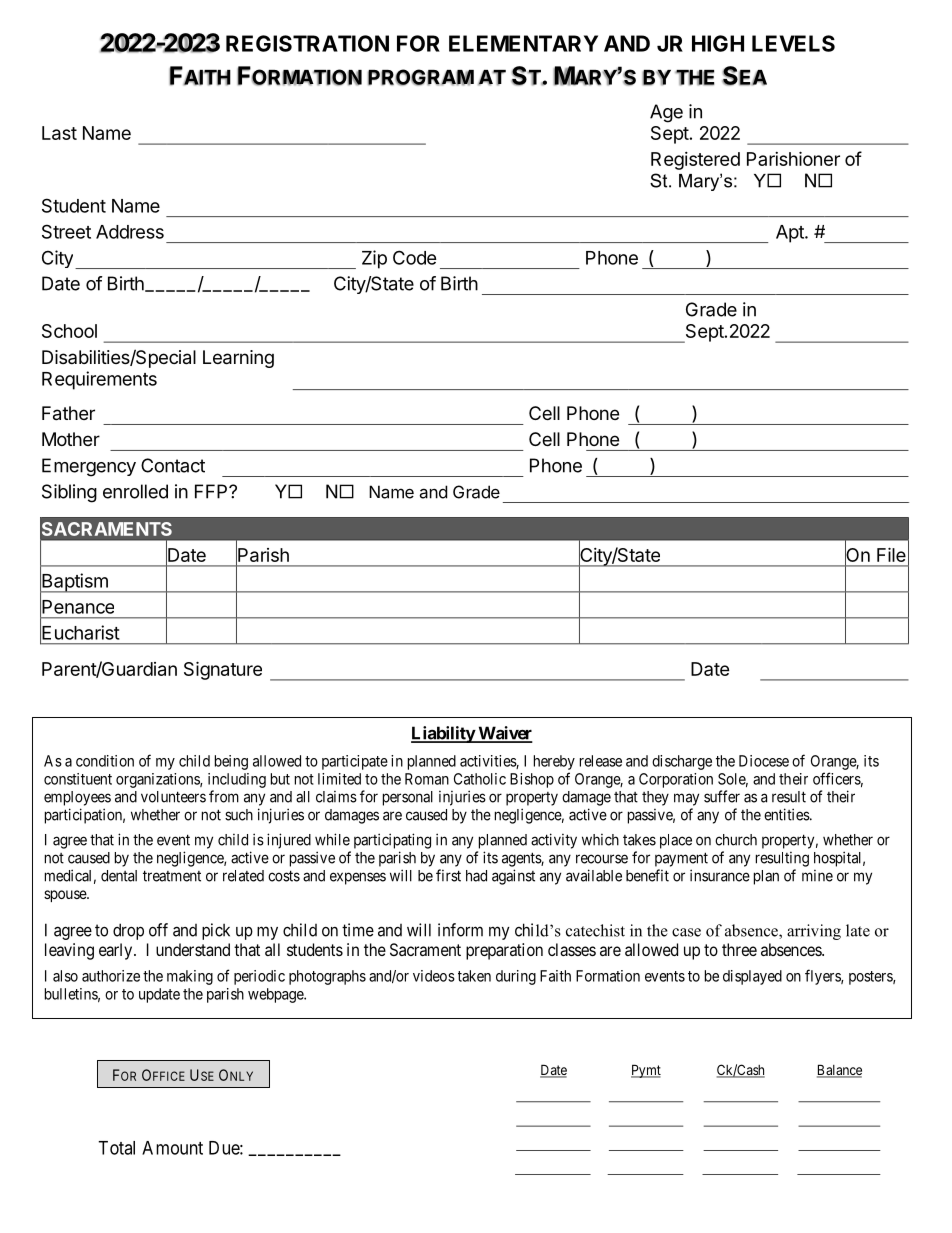 The width and height of the screenshot is (952, 1233). I want to click on LEVELS, so click(793, 43).
